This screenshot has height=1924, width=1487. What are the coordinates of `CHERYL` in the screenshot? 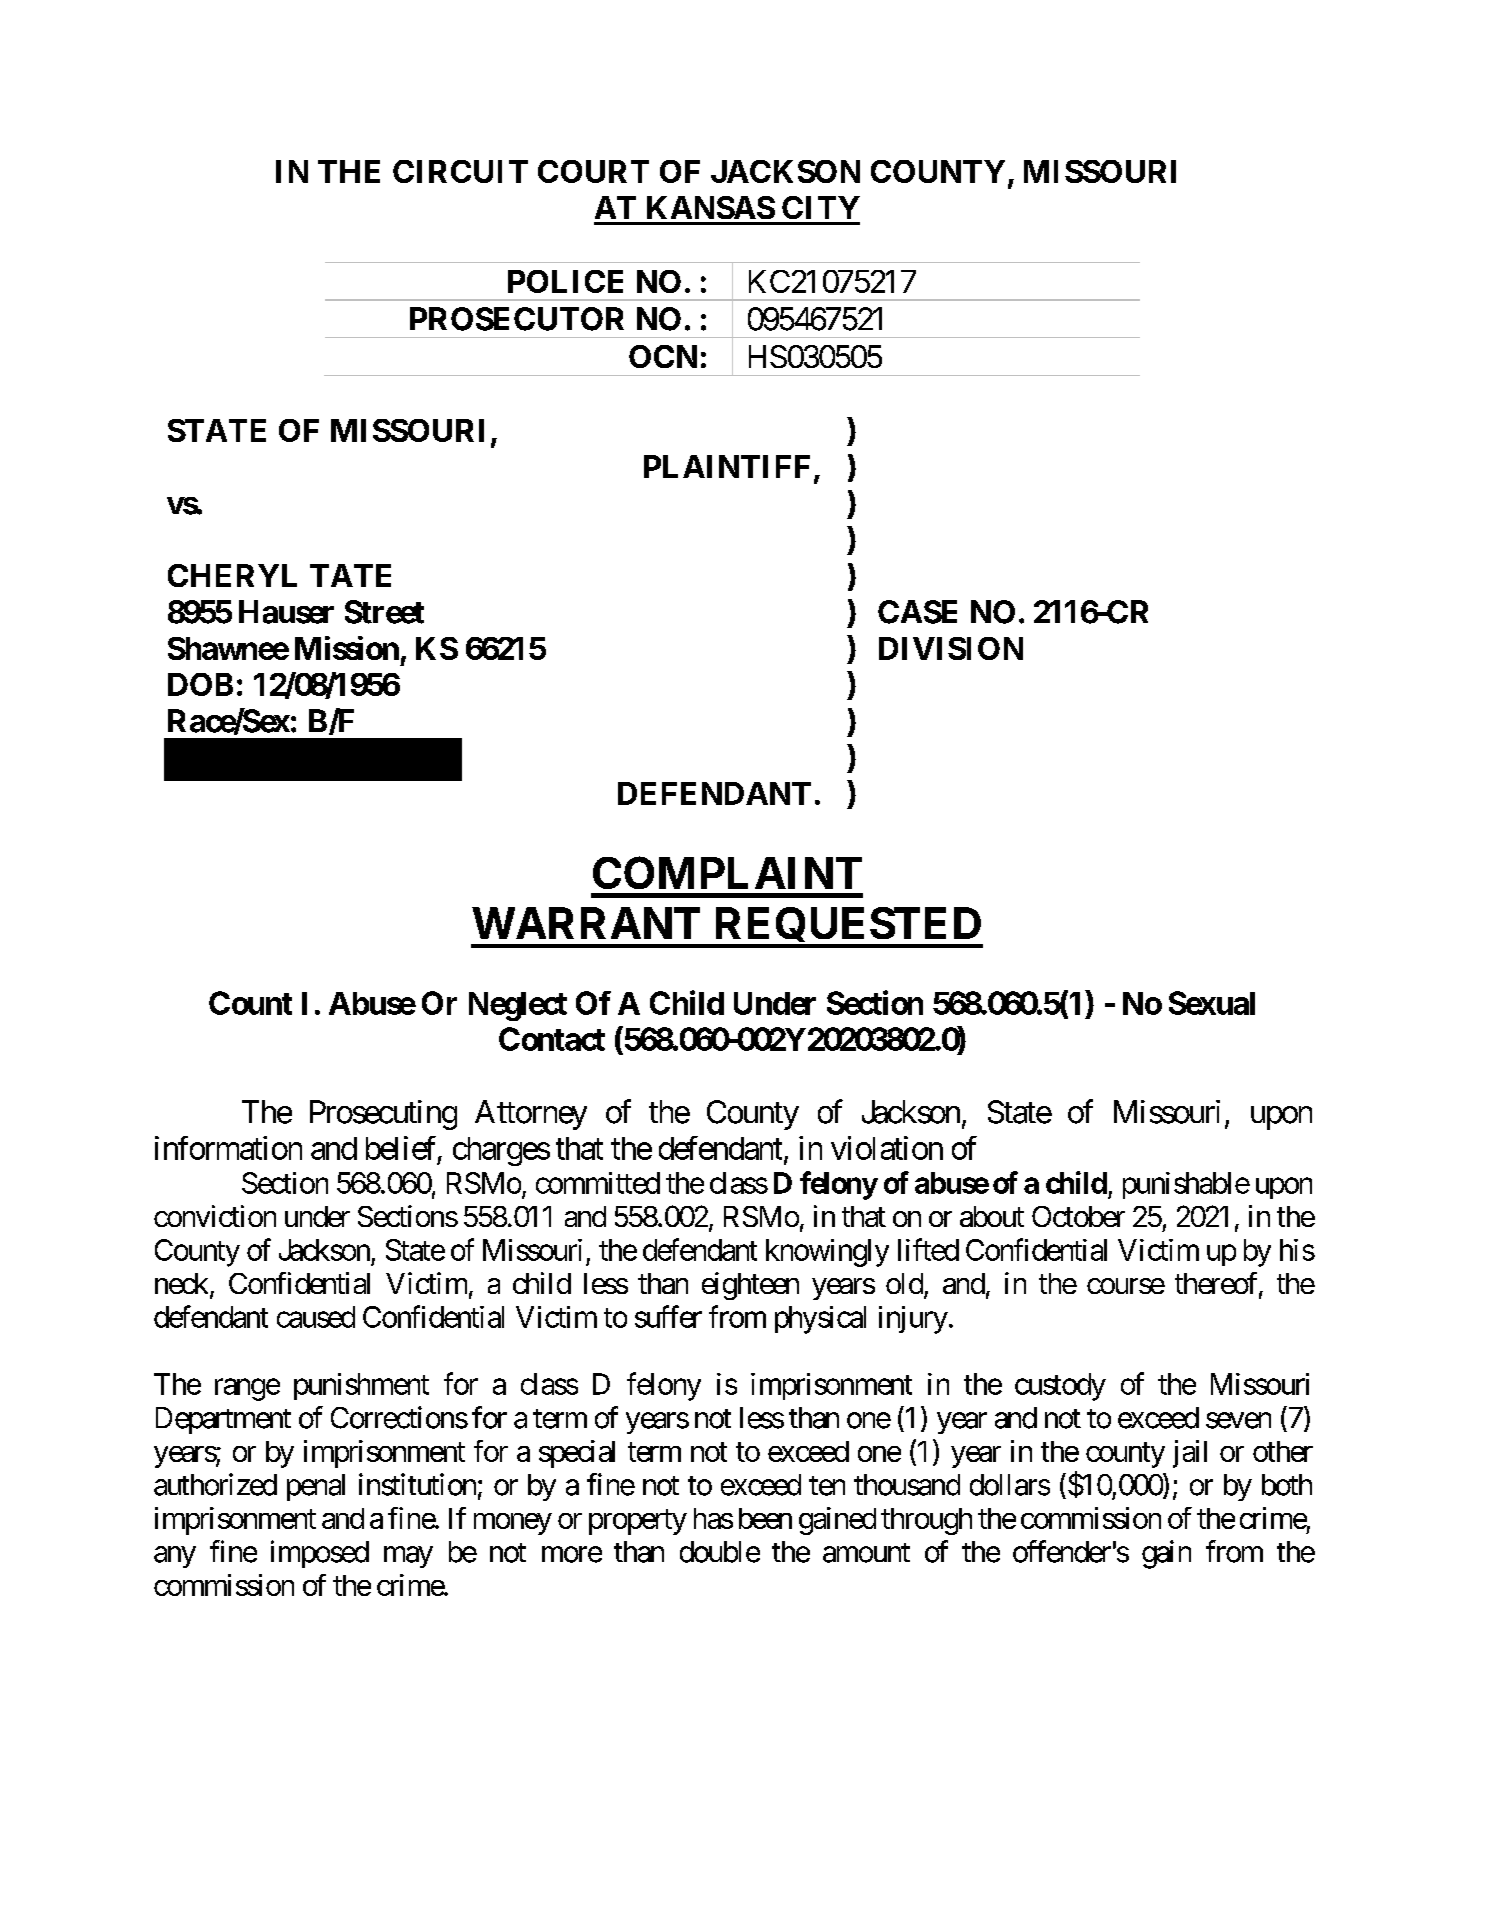 It's located at (232, 575).
